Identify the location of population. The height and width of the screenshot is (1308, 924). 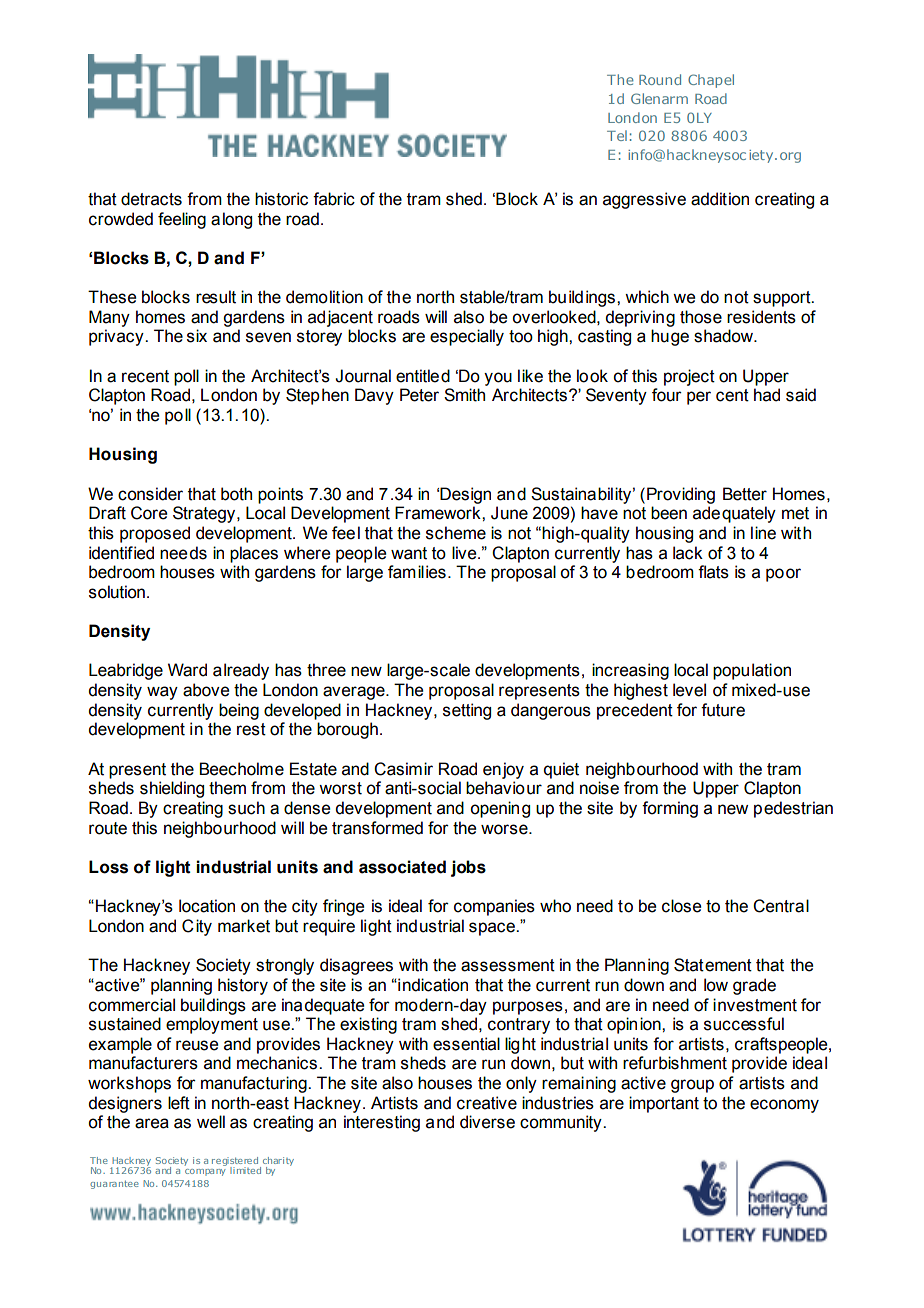
(752, 671).
